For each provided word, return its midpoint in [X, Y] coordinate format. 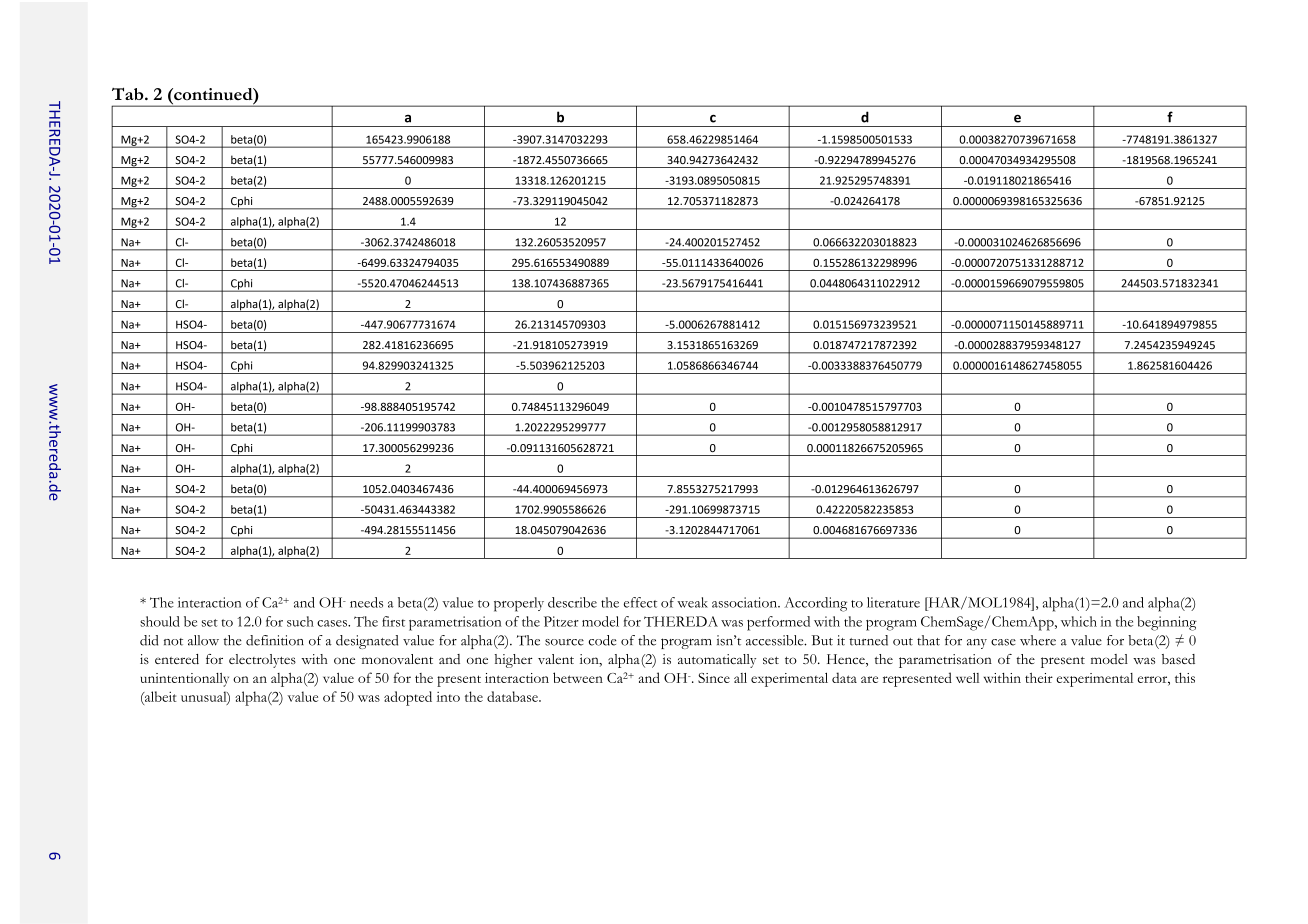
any [977, 644]
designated [367, 642]
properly [519, 604]
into [448, 697]
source [564, 642]
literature [893, 602]
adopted [408, 698]
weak [692, 602]
